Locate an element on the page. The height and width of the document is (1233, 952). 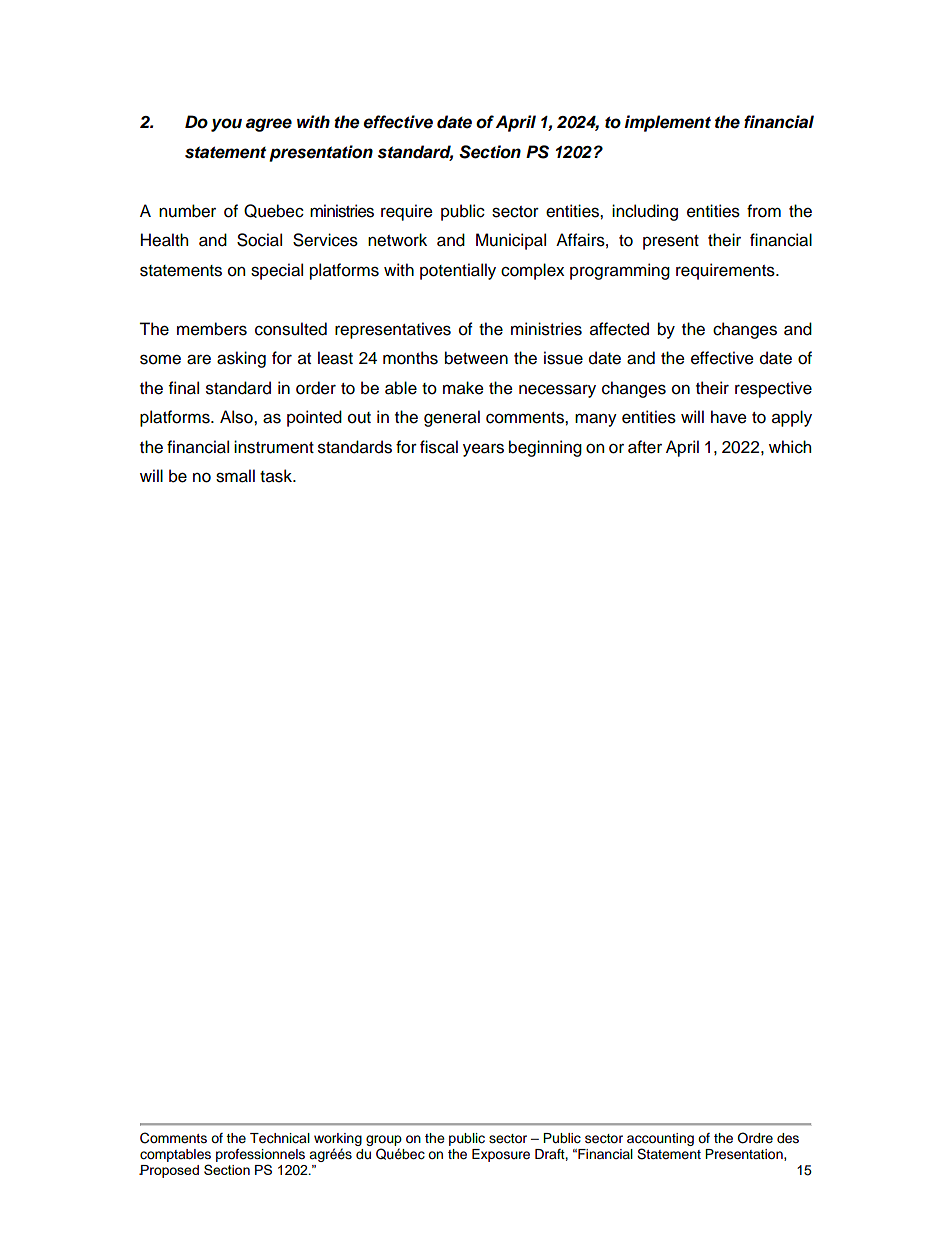
which is located at coordinates (790, 447).
